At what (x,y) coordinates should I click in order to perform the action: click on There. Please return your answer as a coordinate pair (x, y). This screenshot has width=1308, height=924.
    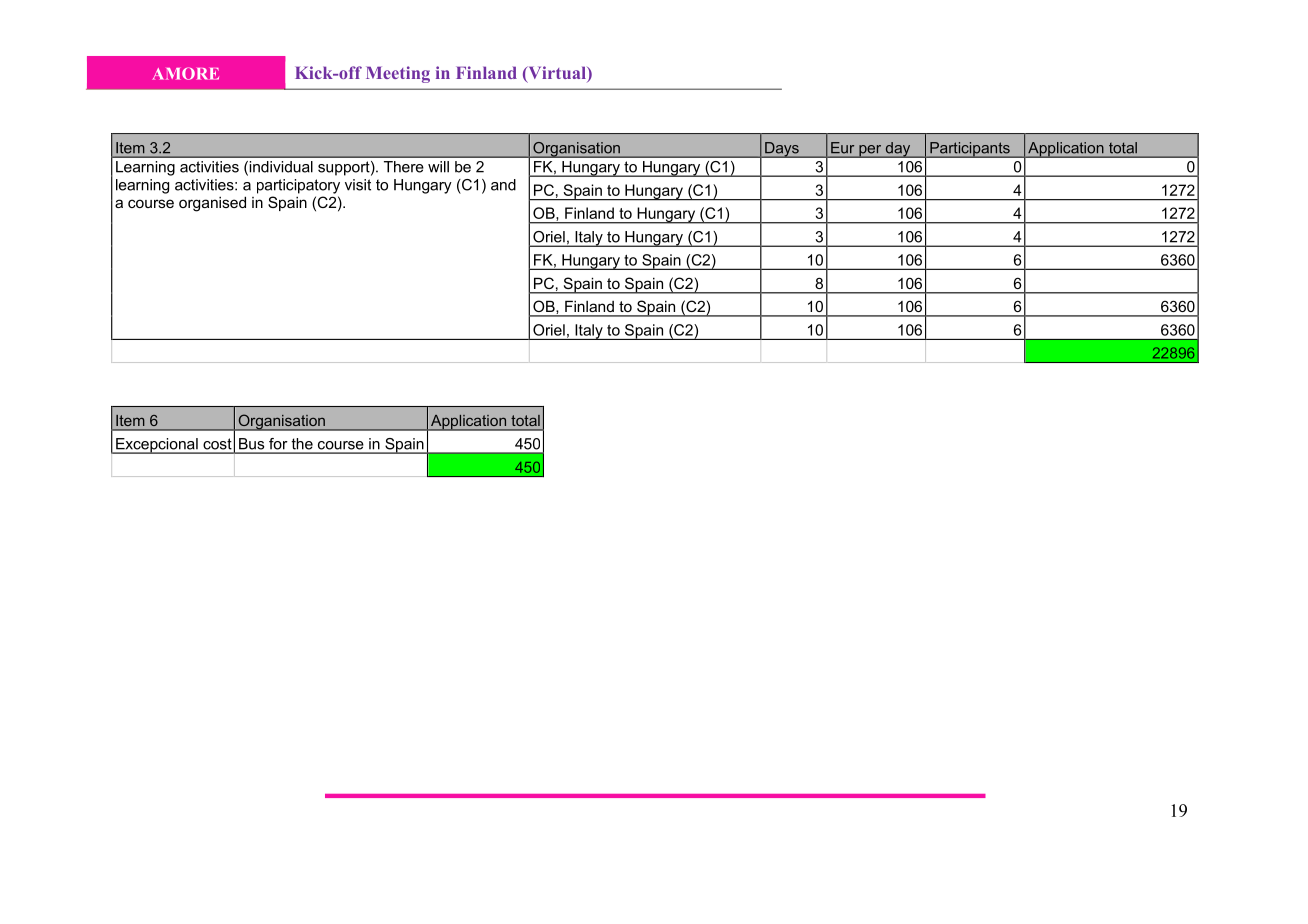
    Looking at the image, I should click on (404, 167).
